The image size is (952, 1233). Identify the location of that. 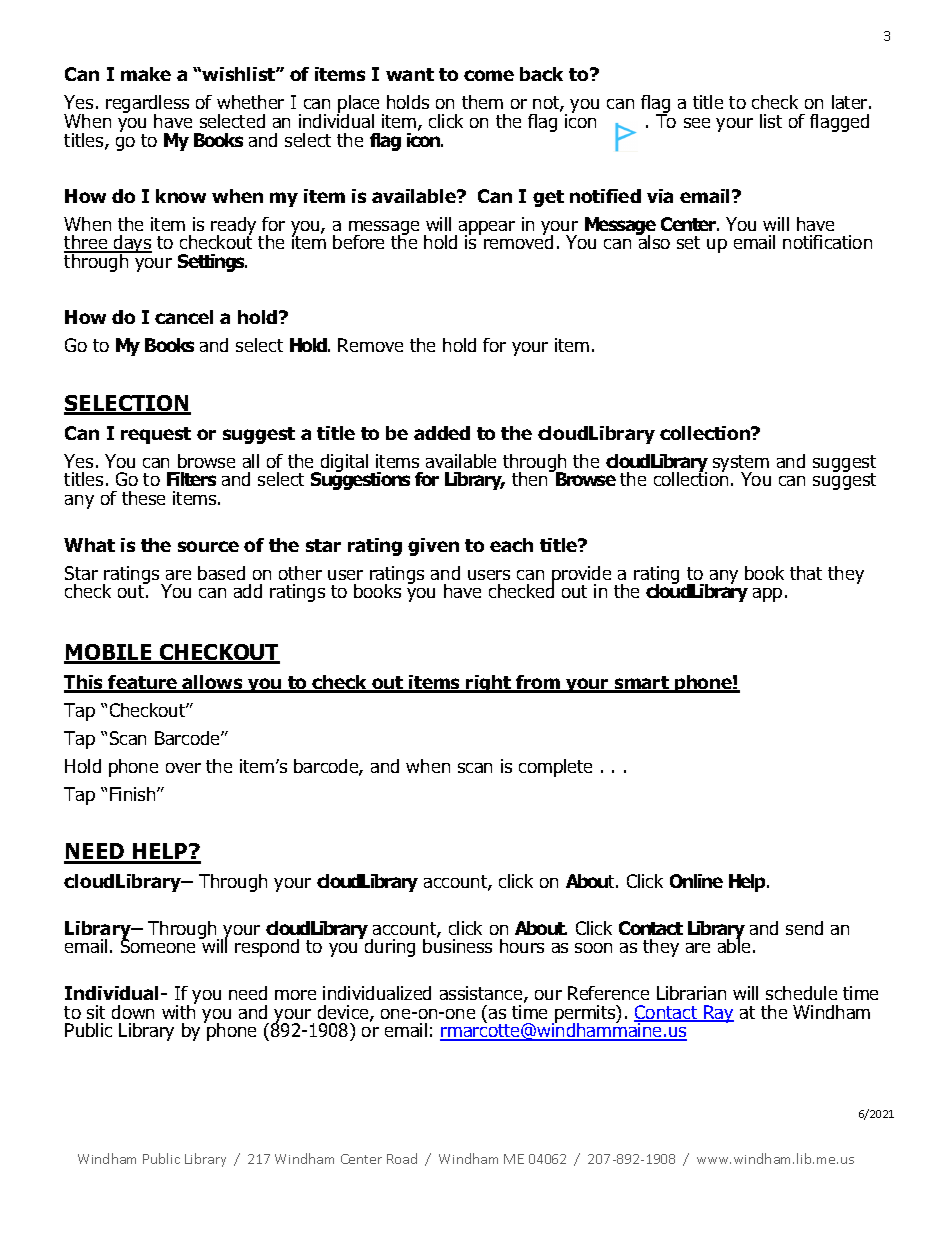
(806, 573).
